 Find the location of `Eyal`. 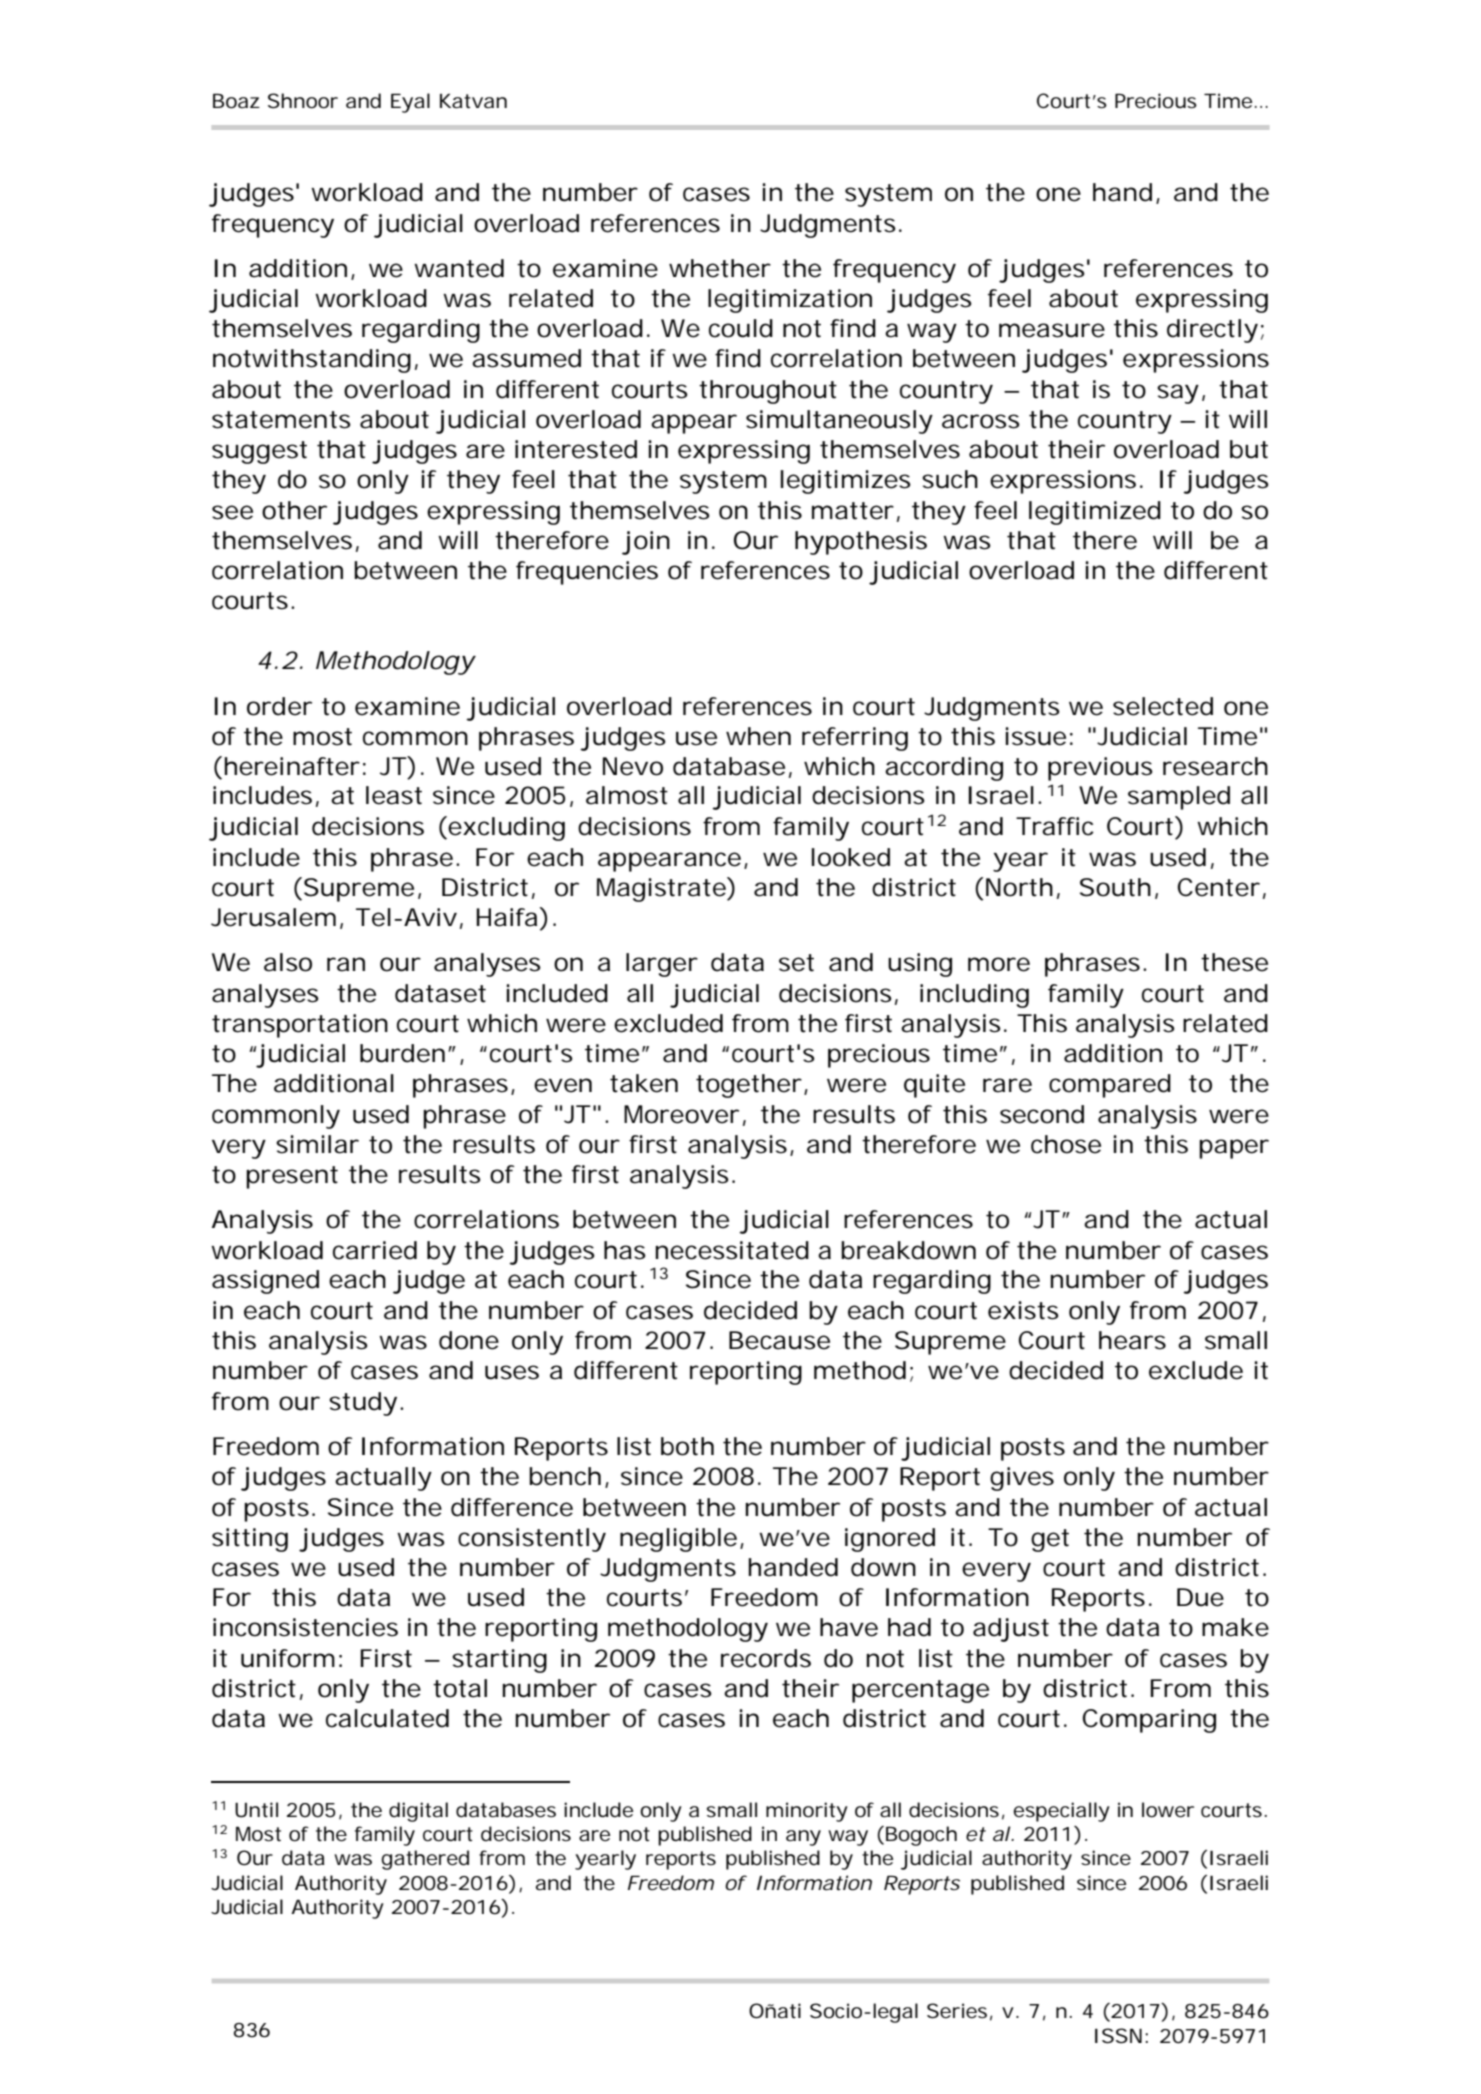

Eyal is located at coordinates (410, 103).
